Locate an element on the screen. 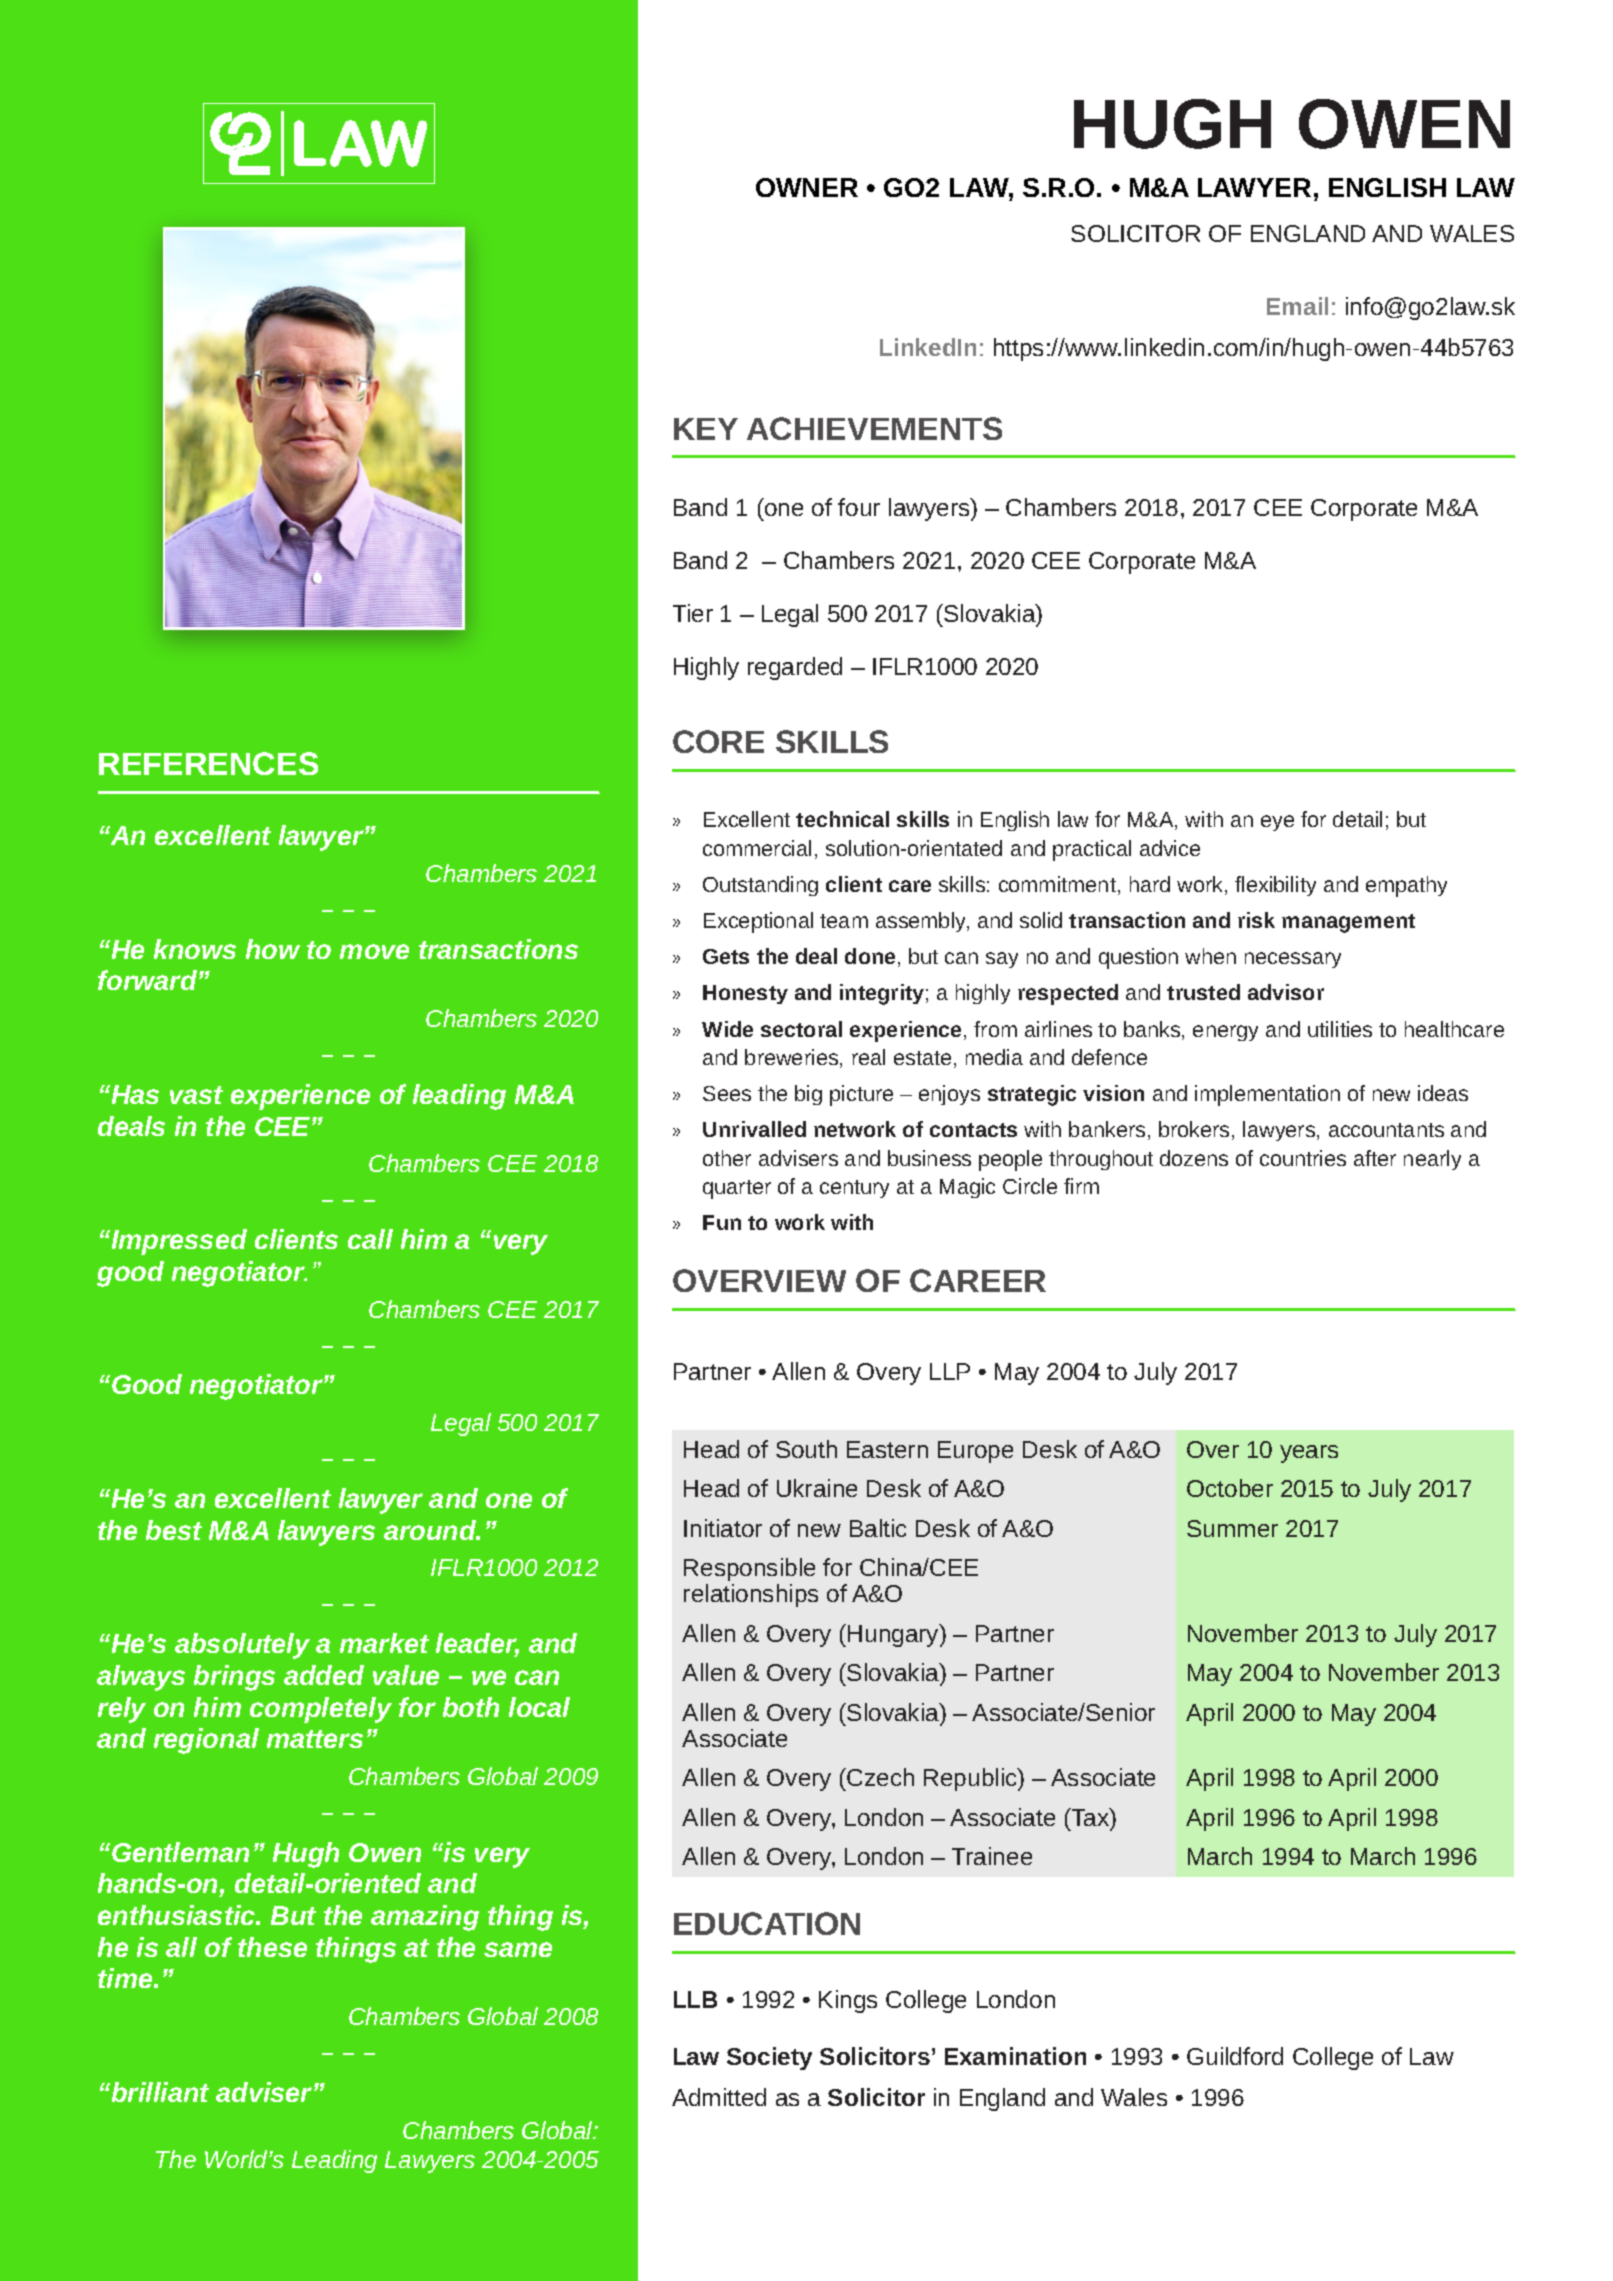  REFERENCES is located at coordinates (208, 763).
